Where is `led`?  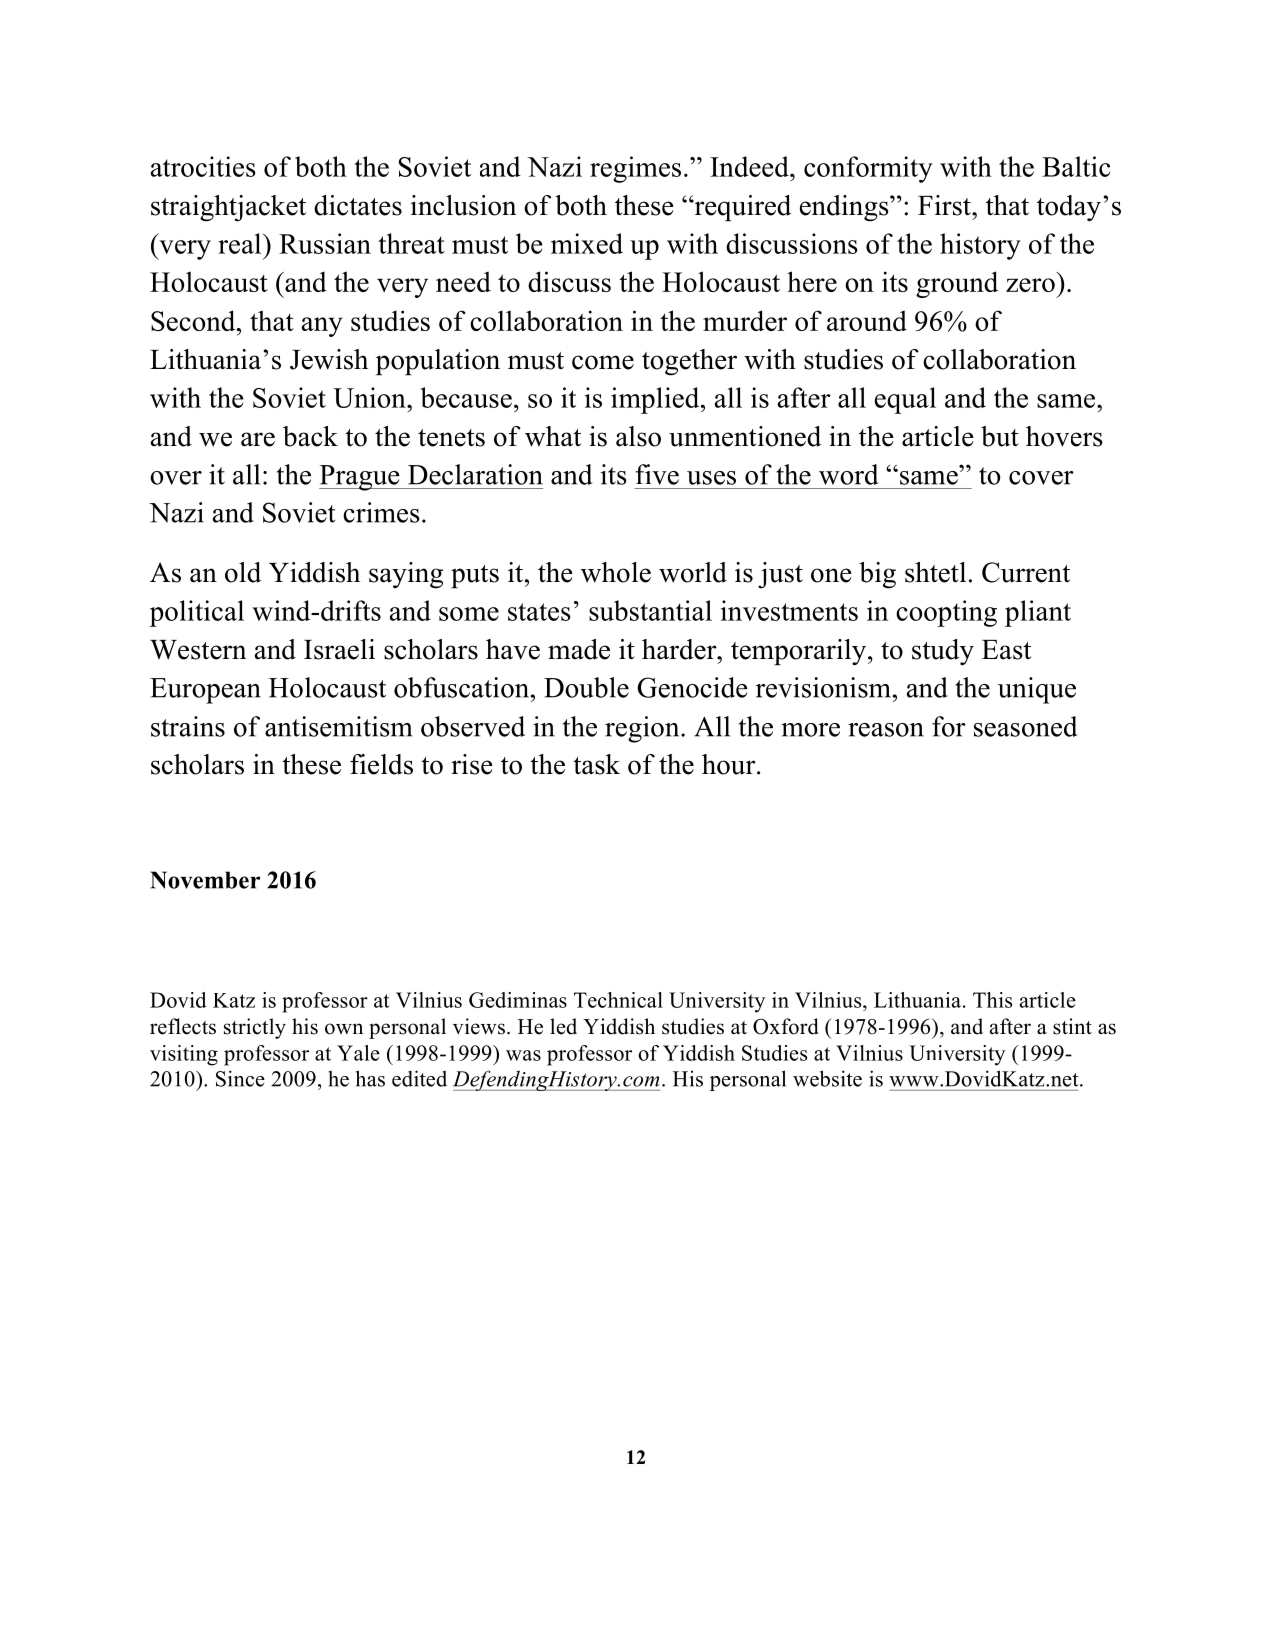 led is located at coordinates (563, 1026).
